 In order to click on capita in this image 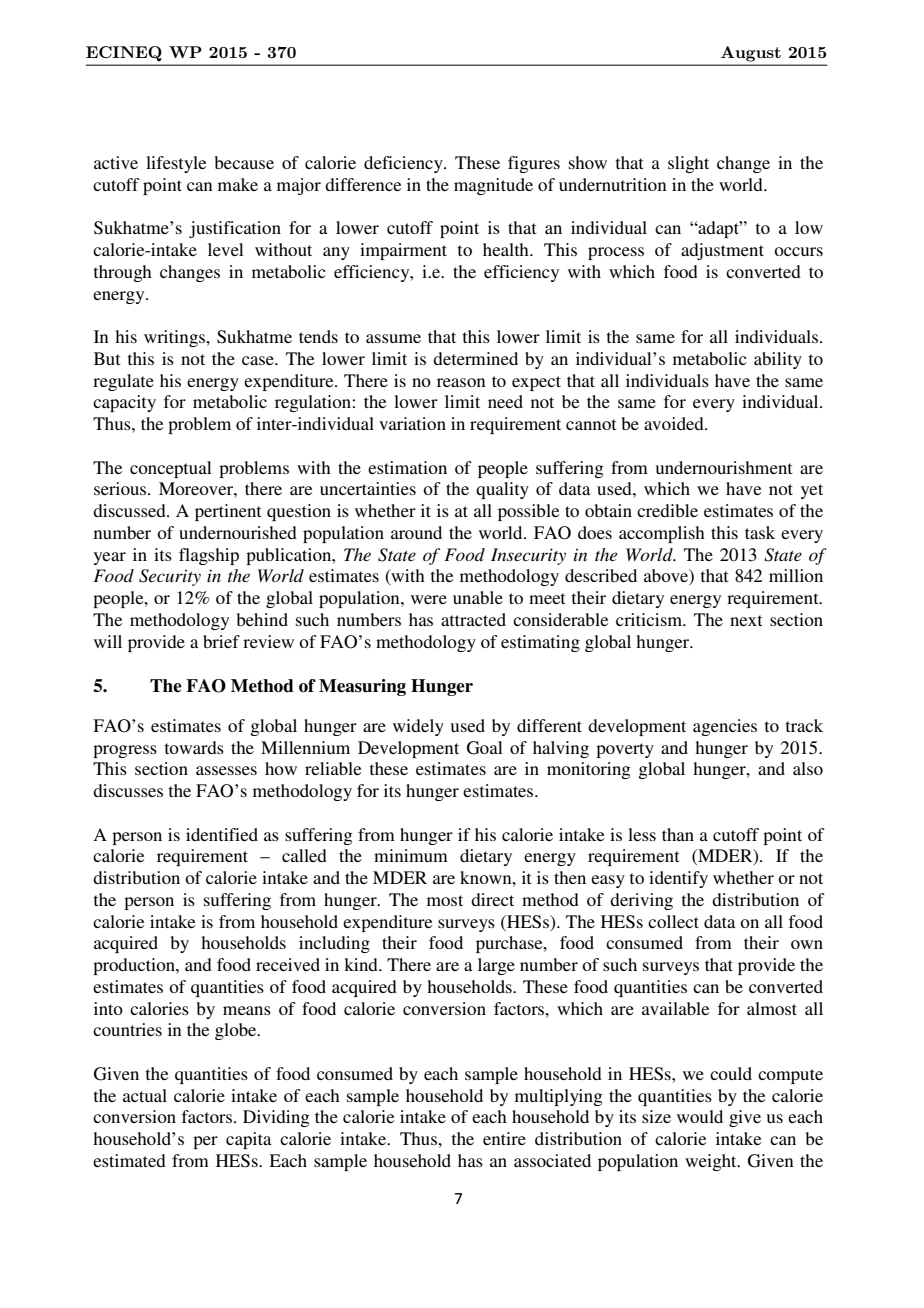, I will do `click(249, 1140)`.
